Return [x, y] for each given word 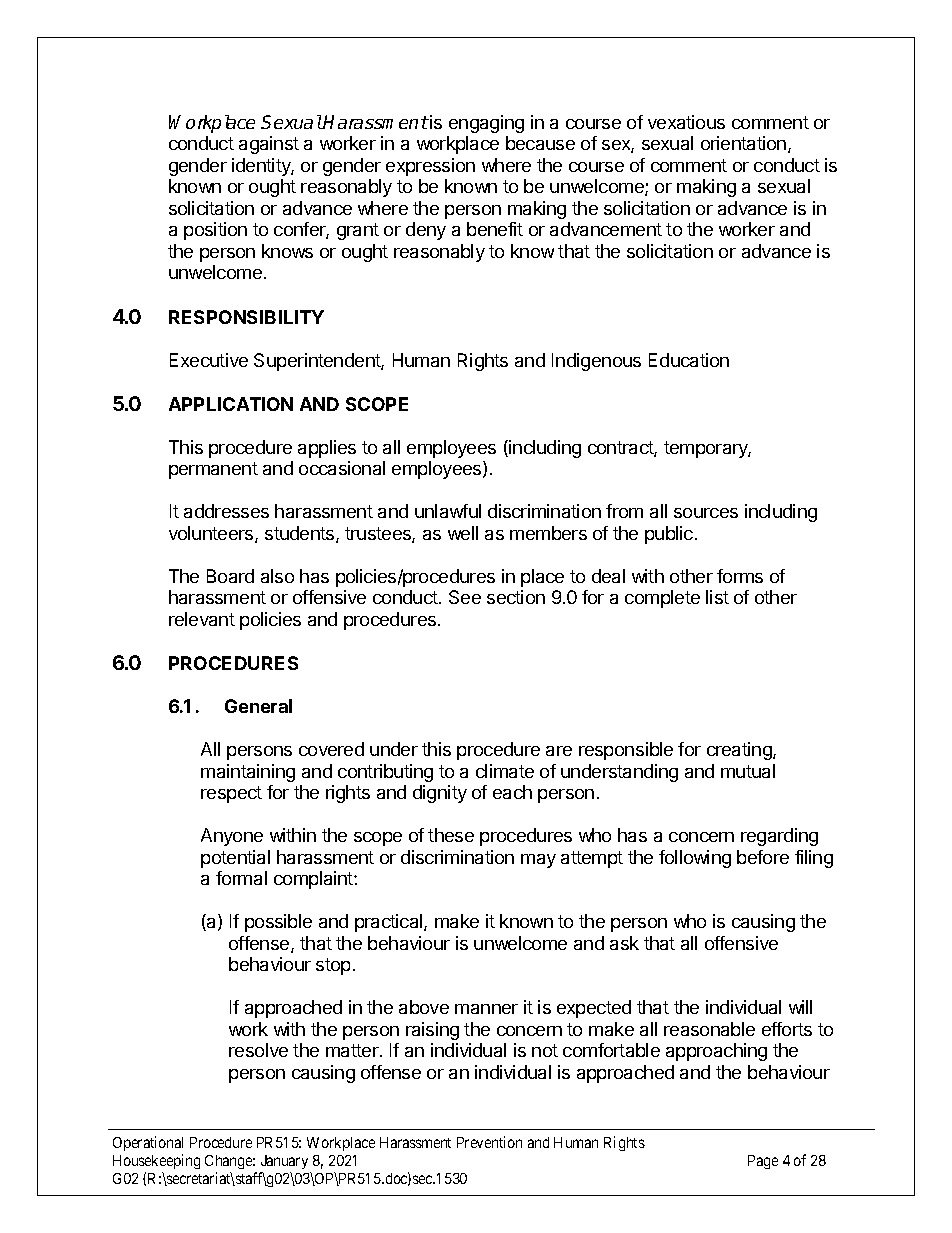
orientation [743, 143]
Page [763, 1162]
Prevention [489, 1142]
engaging [486, 124]
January [284, 1162]
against [269, 145]
